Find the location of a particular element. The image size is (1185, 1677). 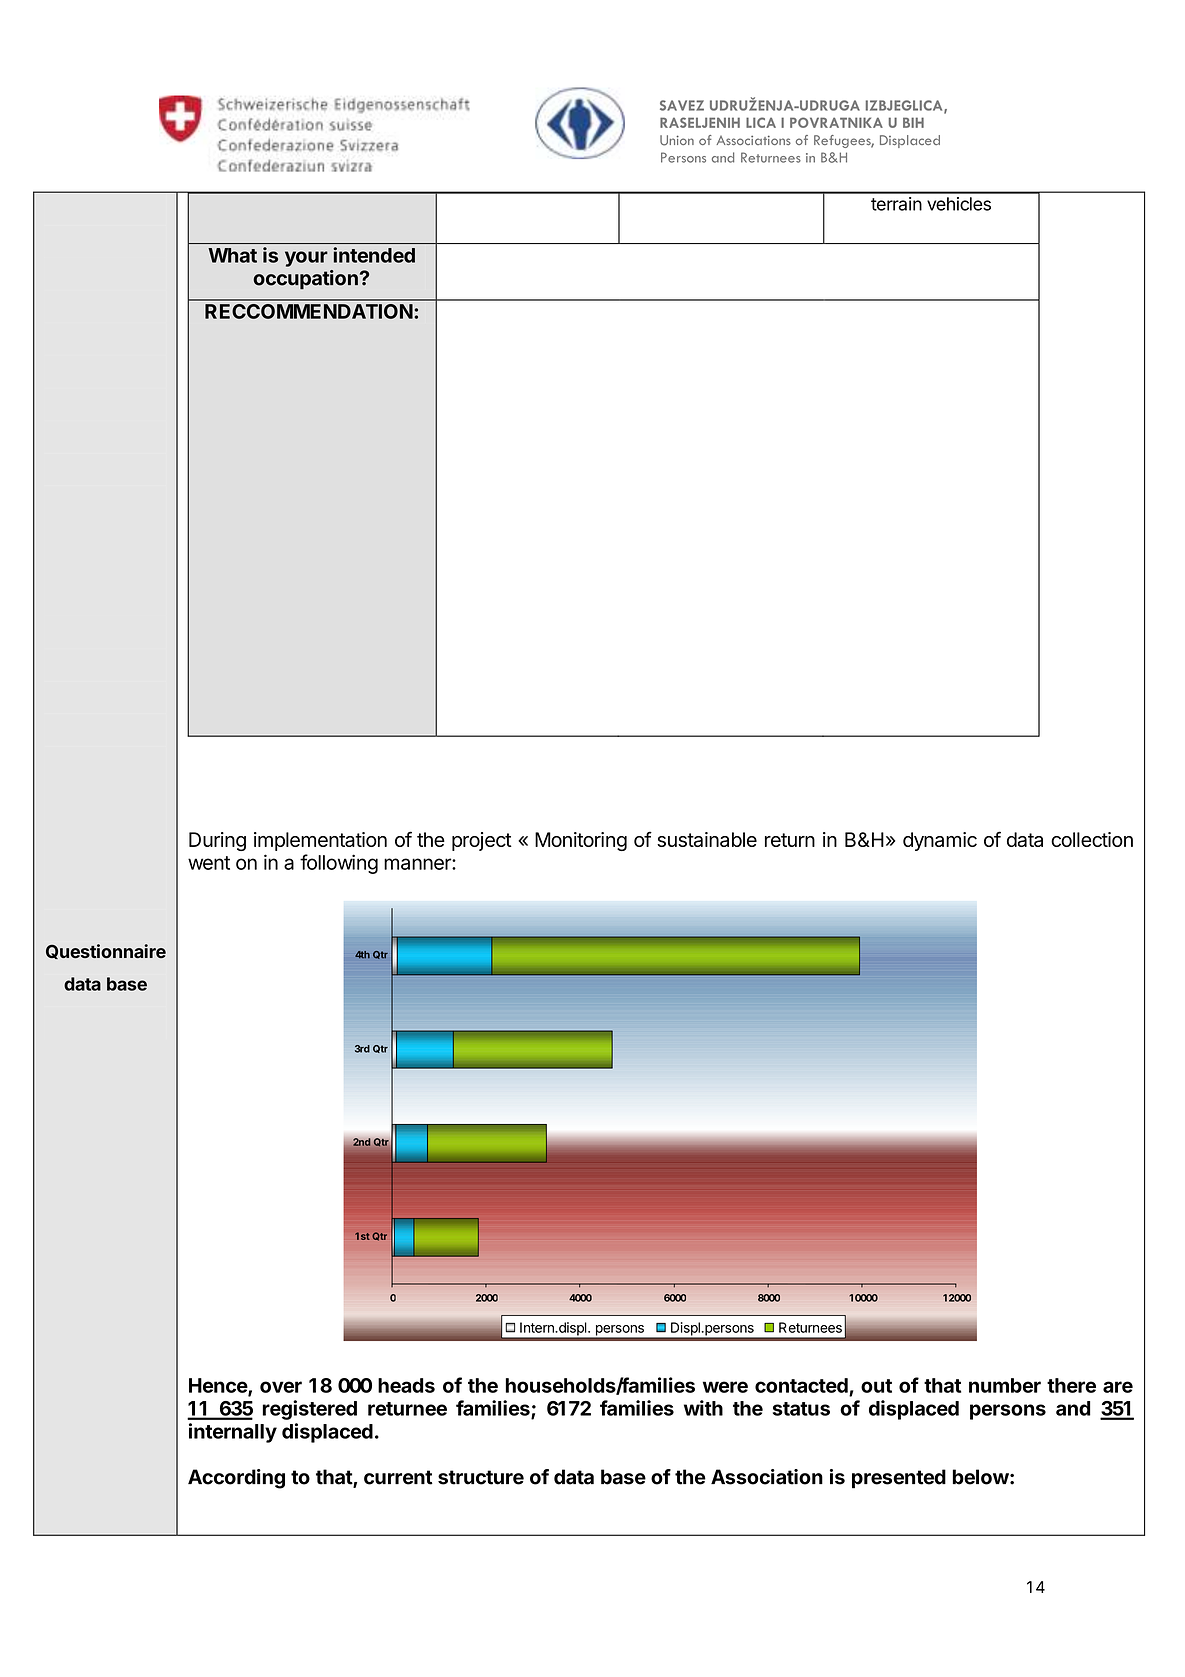

went is located at coordinates (209, 863).
